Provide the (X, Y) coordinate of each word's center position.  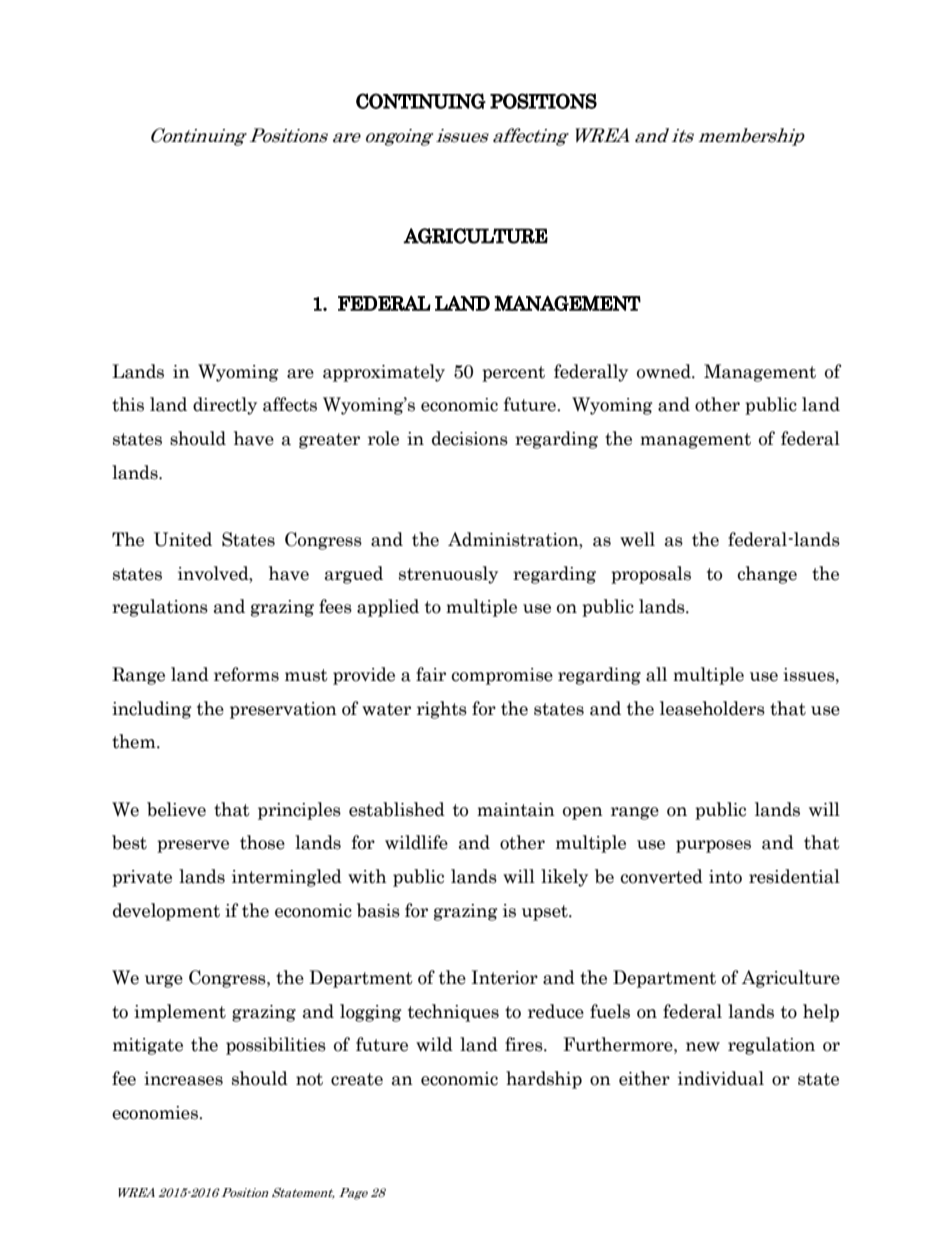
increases (183, 1079)
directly (225, 406)
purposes (713, 846)
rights (442, 710)
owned (665, 371)
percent (513, 374)
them (135, 741)
